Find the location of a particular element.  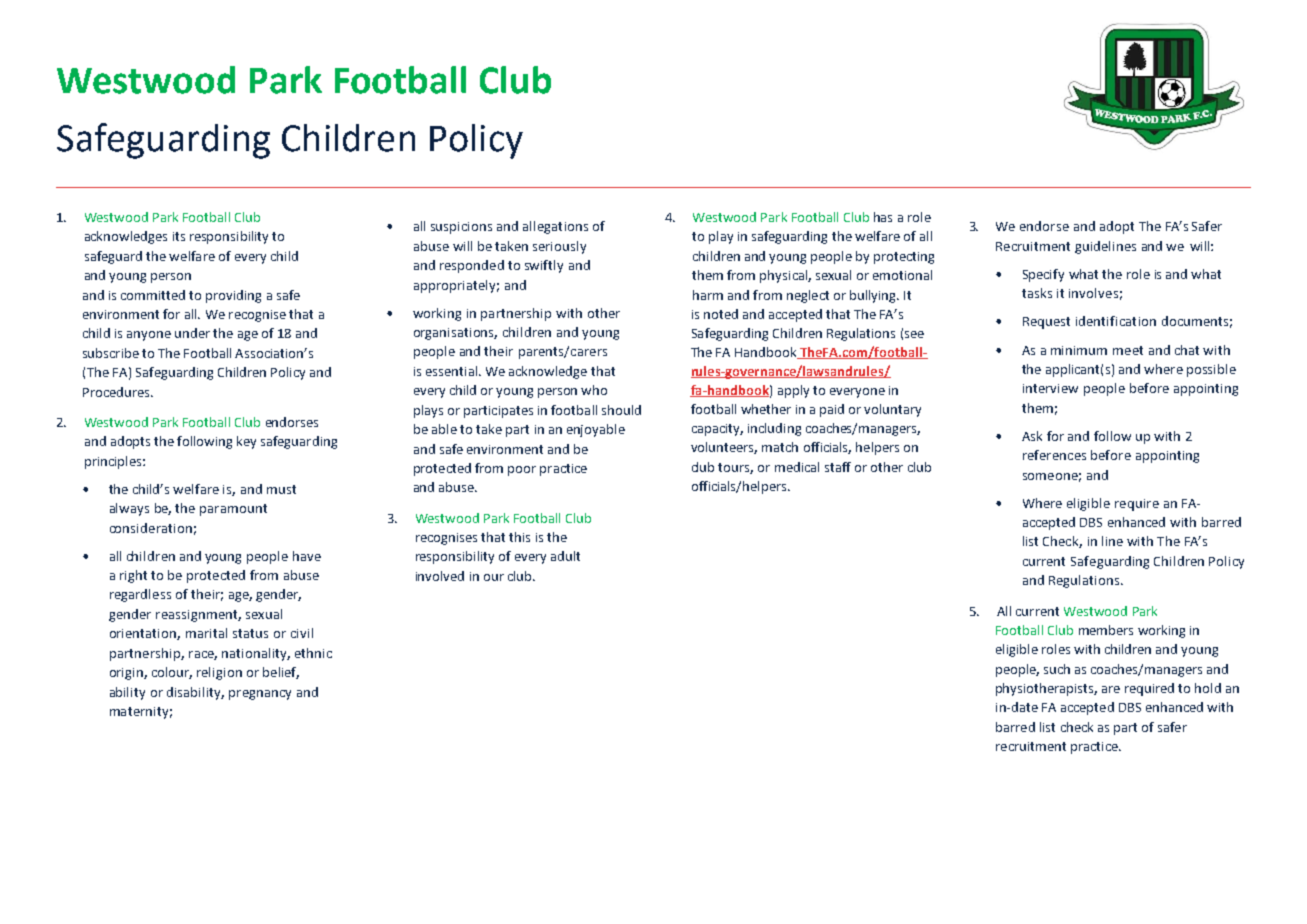

references is located at coordinates (1054, 455).
